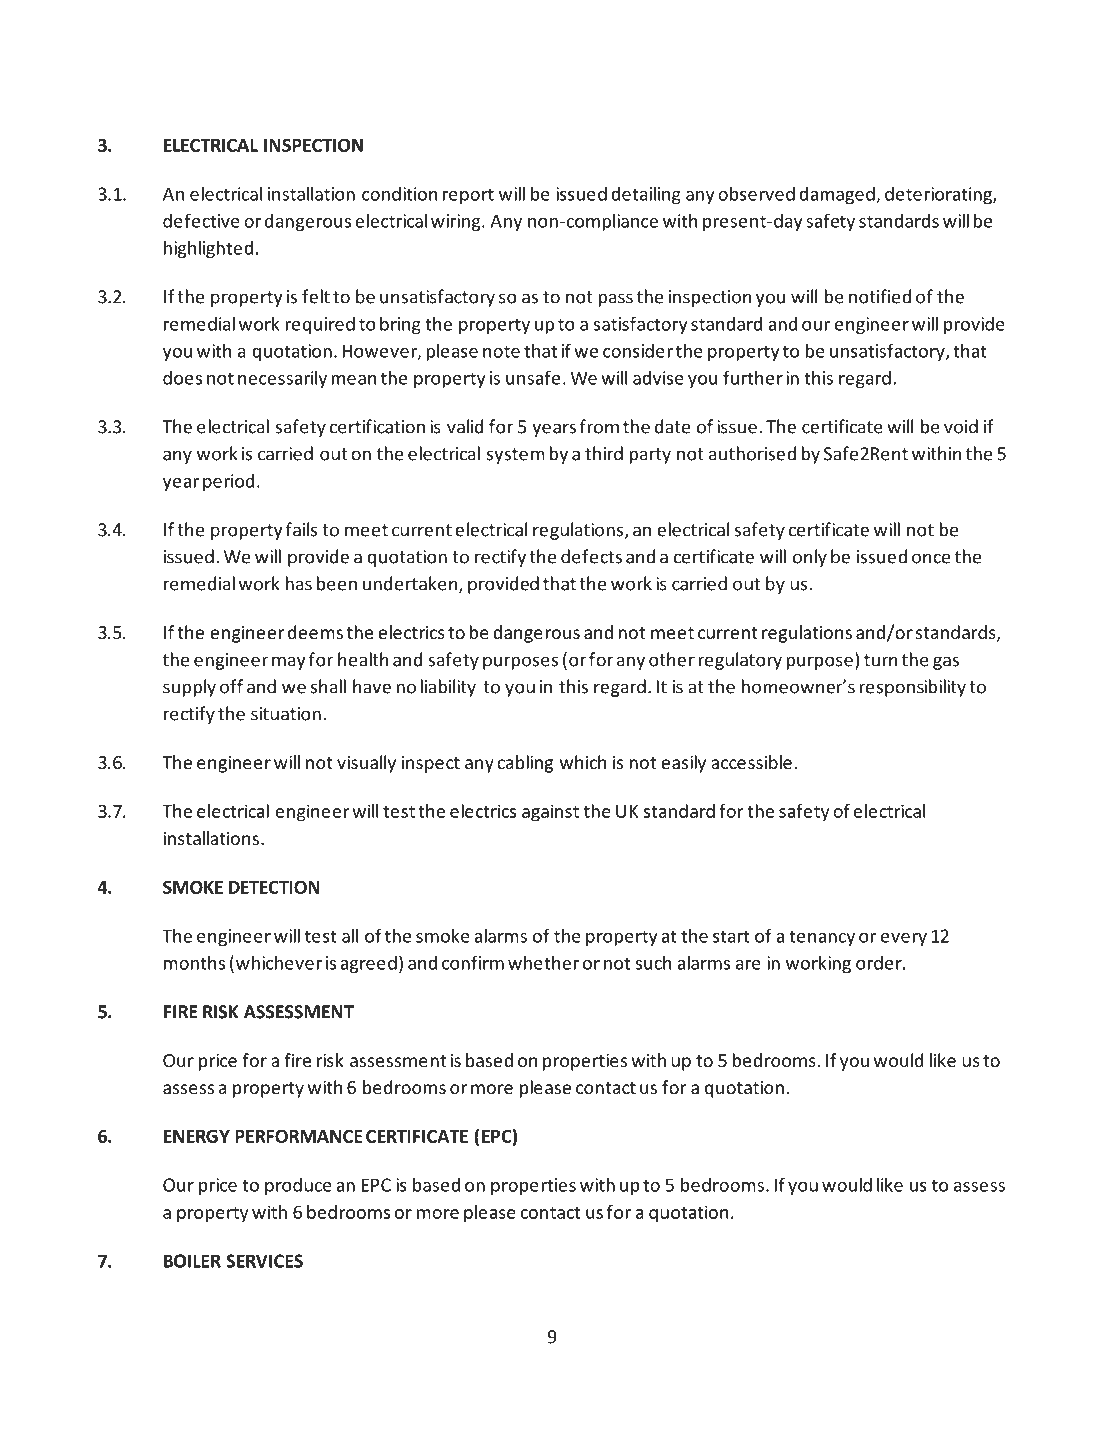 This screenshot has height=1430, width=1105. What do you see at coordinates (810, 558) in the screenshot?
I see `only` at bounding box center [810, 558].
